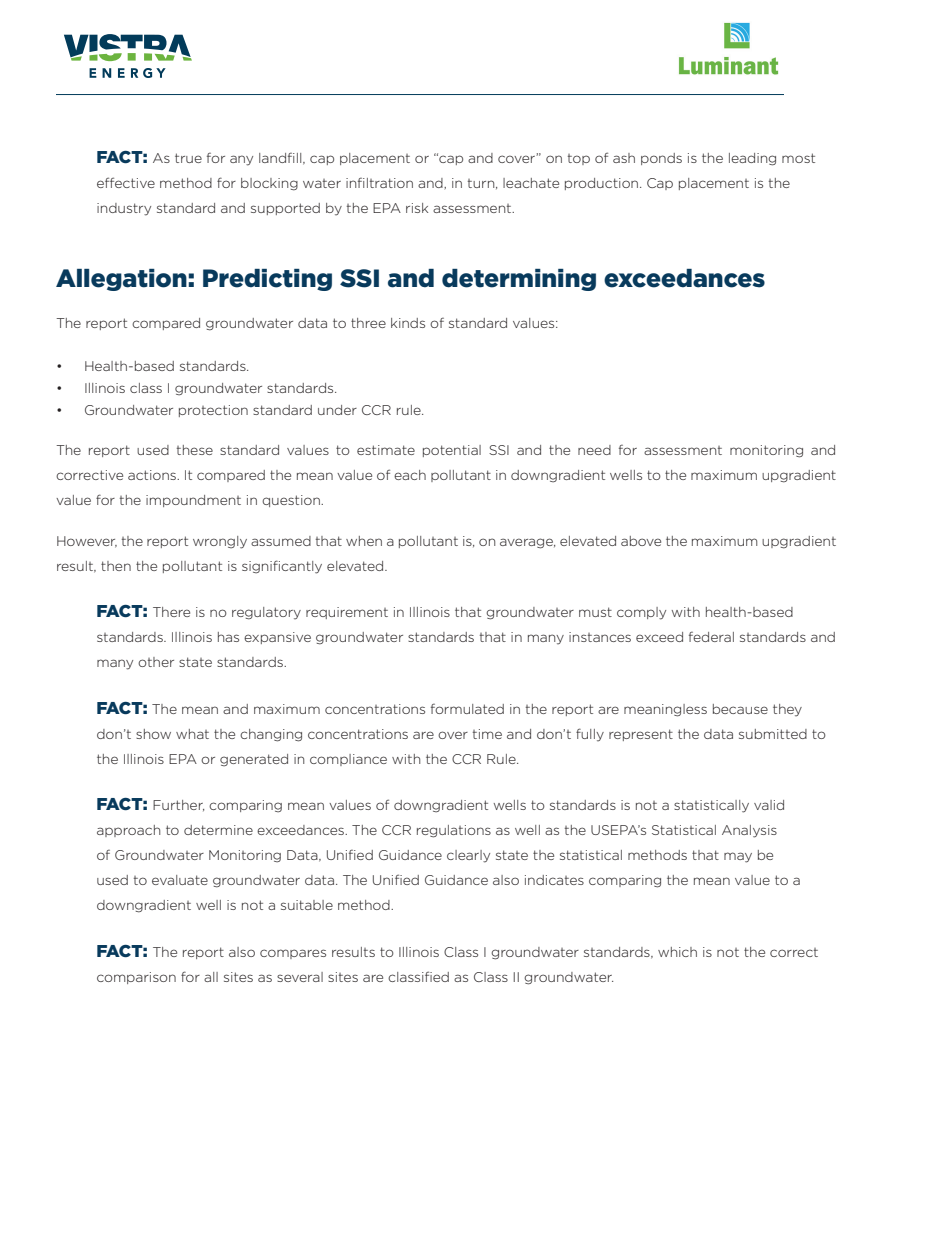 This screenshot has width=952, height=1233. I want to click on comparison, so click(136, 978).
